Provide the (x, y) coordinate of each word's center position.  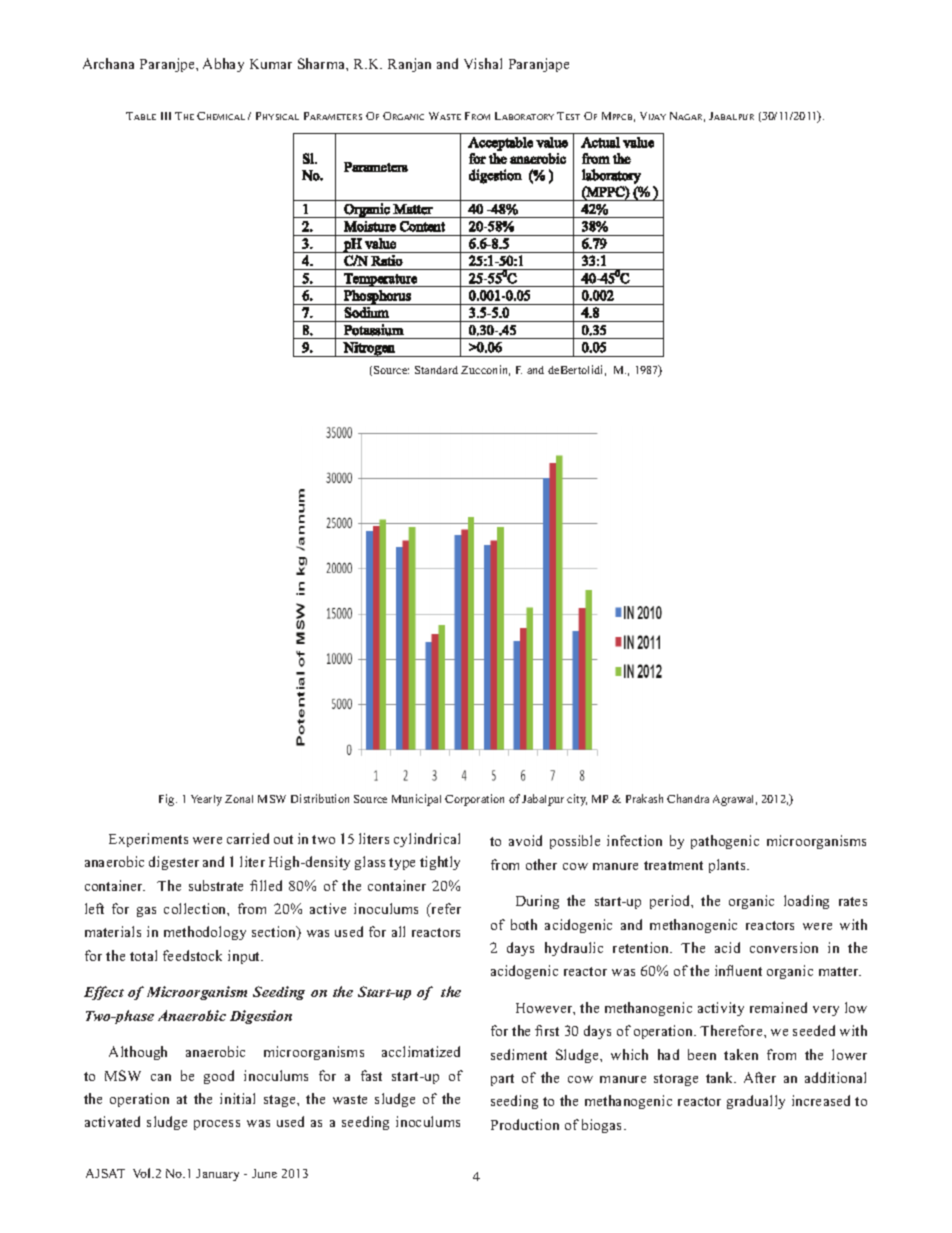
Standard (436, 370)
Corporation (474, 800)
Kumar (271, 64)
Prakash (644, 798)
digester (174, 863)
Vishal (483, 63)
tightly (440, 863)
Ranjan (409, 65)
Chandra (688, 798)
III (166, 116)
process (217, 1125)
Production (525, 1124)
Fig (168, 800)
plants (728, 866)
